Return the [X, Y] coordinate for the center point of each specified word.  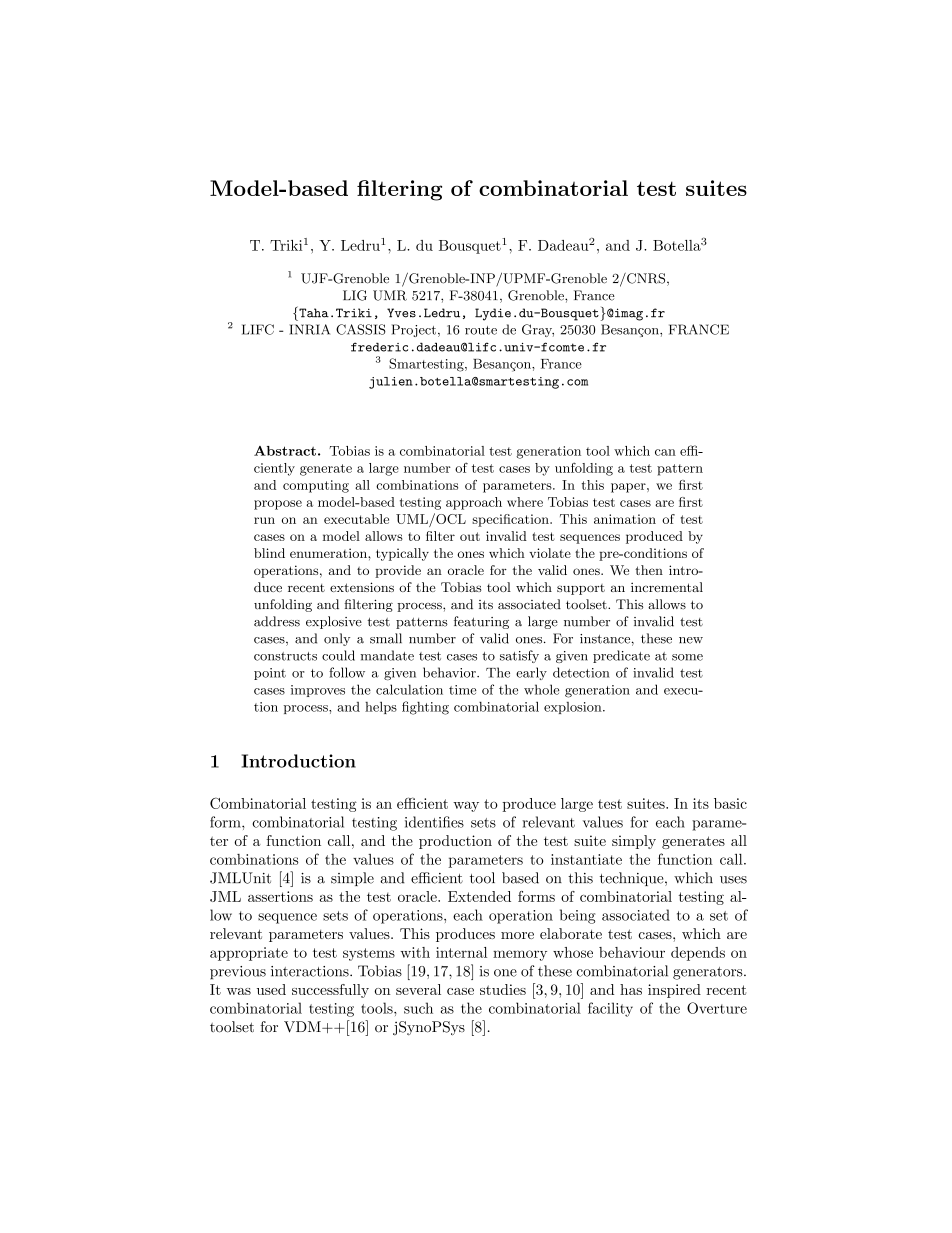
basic [730, 803]
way [466, 806]
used [271, 989]
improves [318, 691]
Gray [538, 330]
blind [269, 553]
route [481, 330]
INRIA [309, 329]
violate [550, 553]
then [649, 570]
